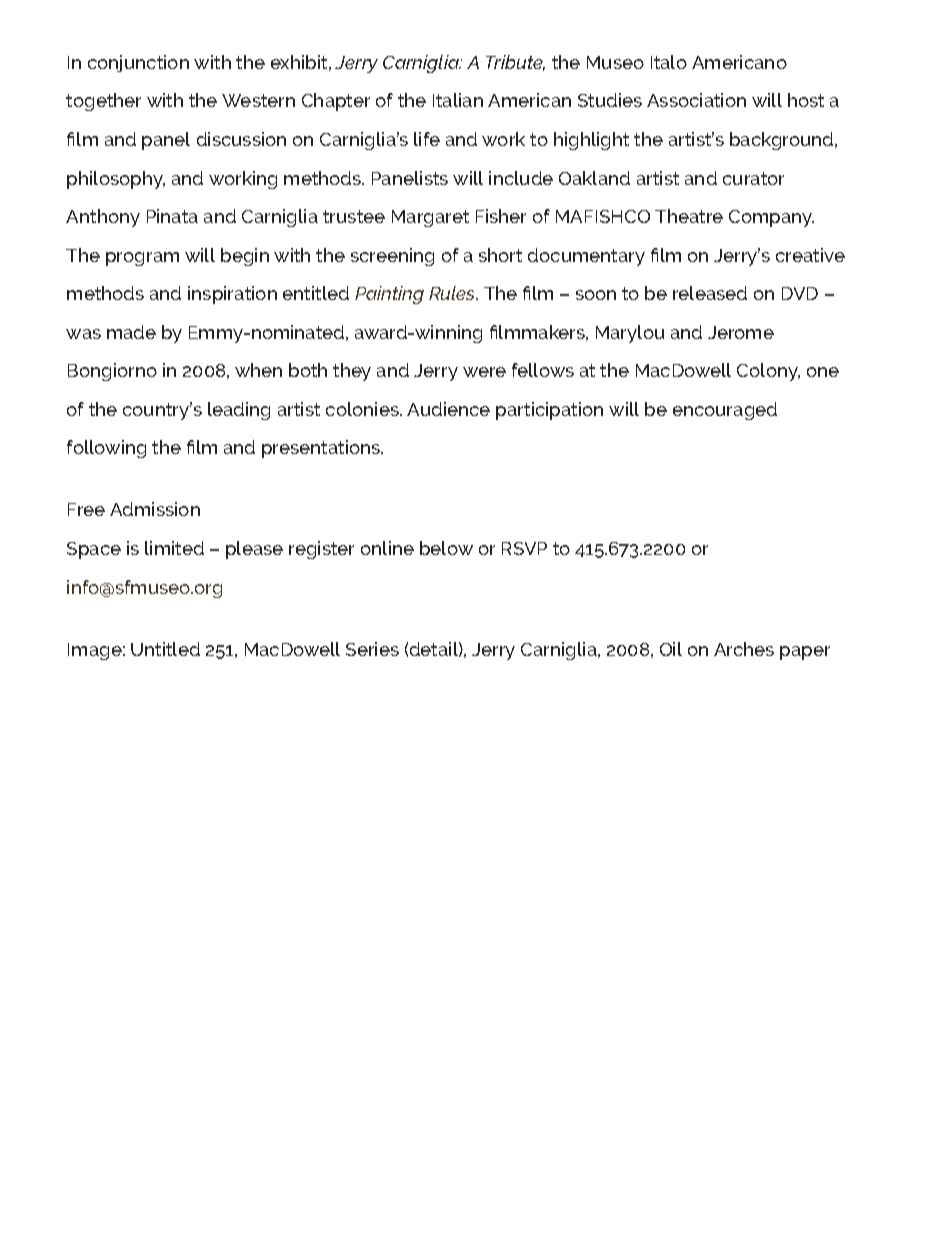 The image size is (952, 1233). I want to click on released, so click(710, 293).
